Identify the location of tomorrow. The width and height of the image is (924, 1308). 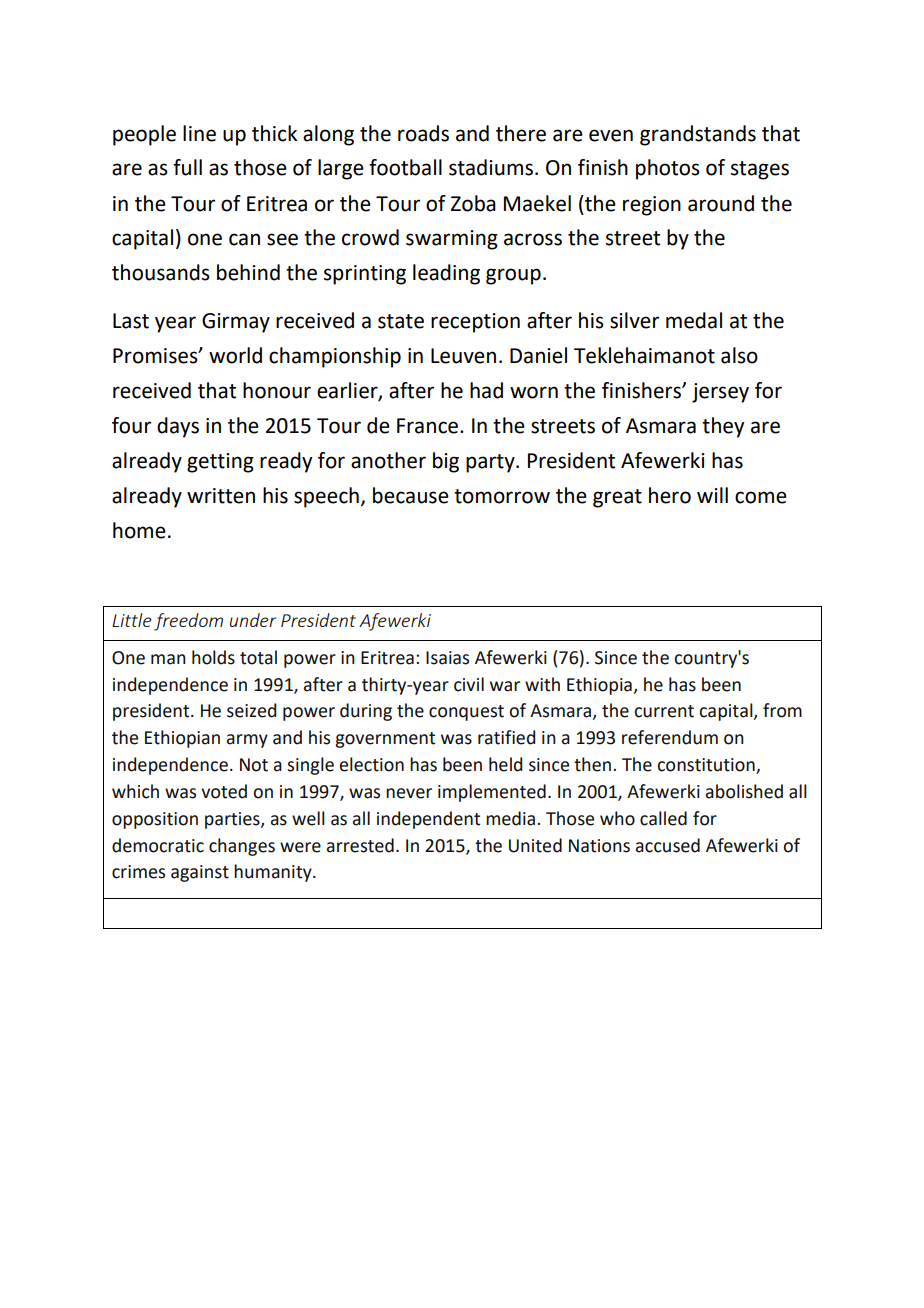
(502, 496).
